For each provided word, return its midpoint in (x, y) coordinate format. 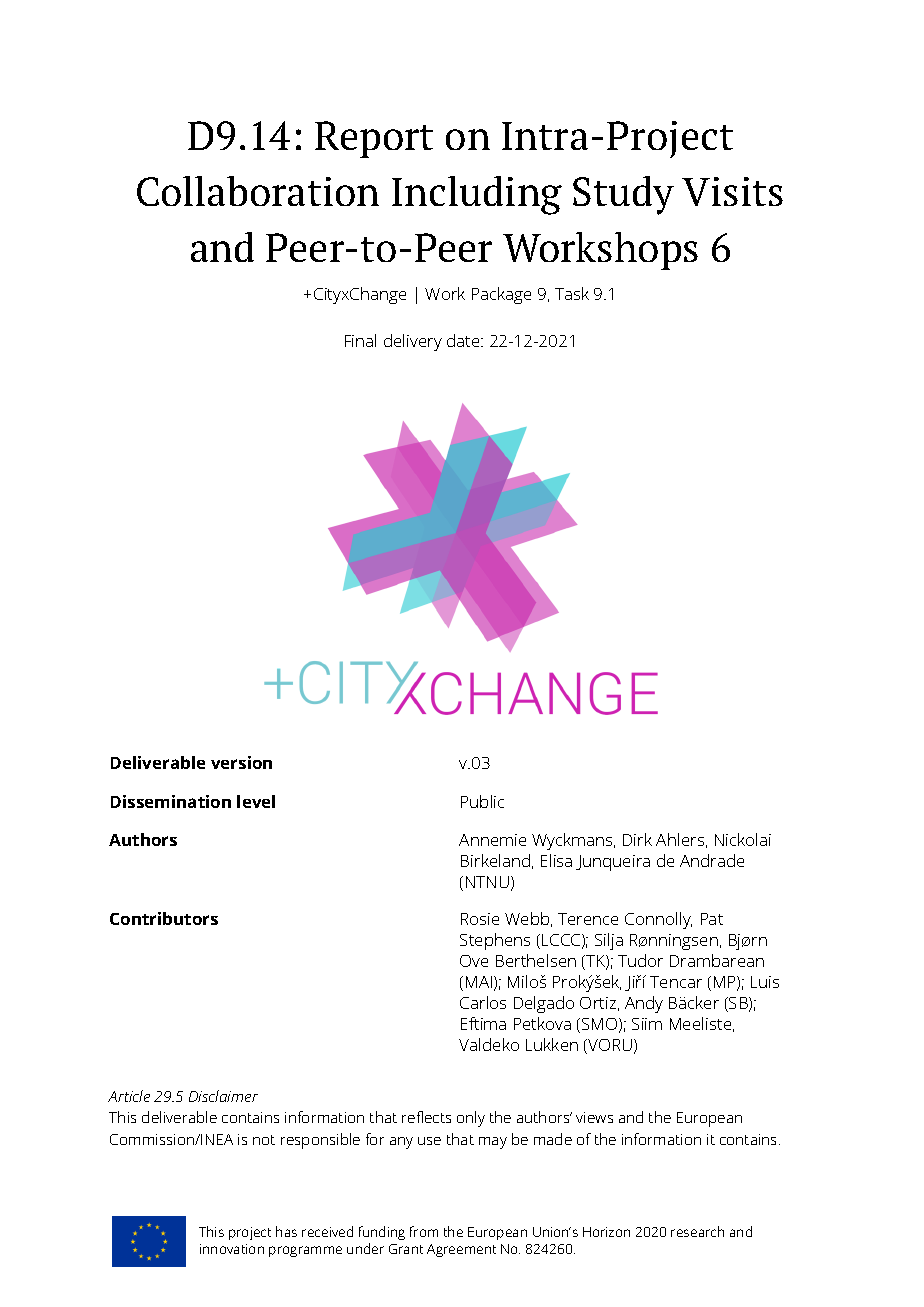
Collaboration (258, 191)
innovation (232, 1249)
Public (482, 801)
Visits (732, 191)
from (424, 1231)
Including (477, 195)
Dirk (637, 839)
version (241, 762)
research (697, 1231)
